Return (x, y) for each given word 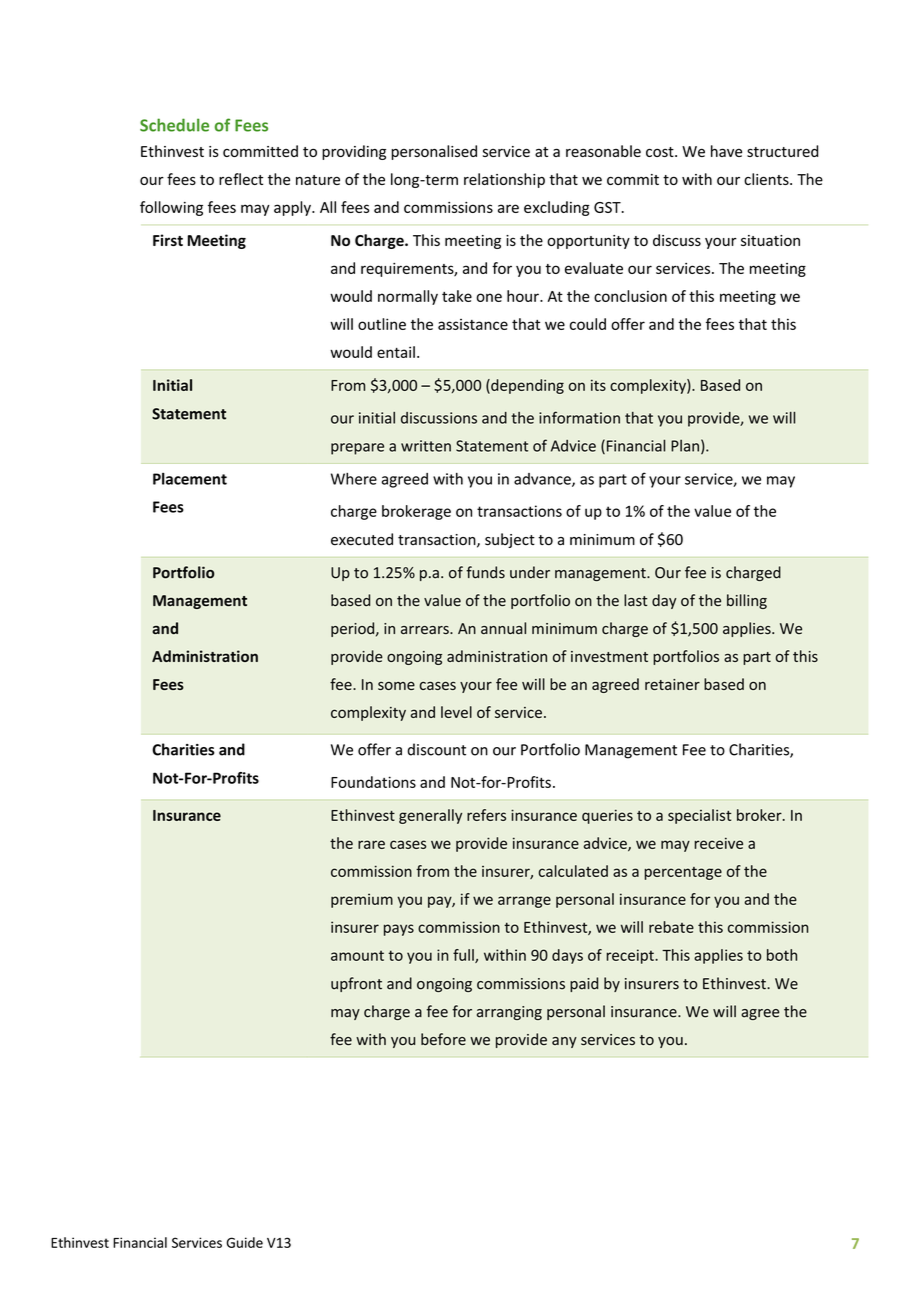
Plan (685, 446)
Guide (244, 1242)
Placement (190, 479)
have (726, 151)
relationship (504, 180)
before (443, 1039)
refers (486, 815)
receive (719, 843)
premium (362, 900)
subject (510, 540)
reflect (241, 179)
